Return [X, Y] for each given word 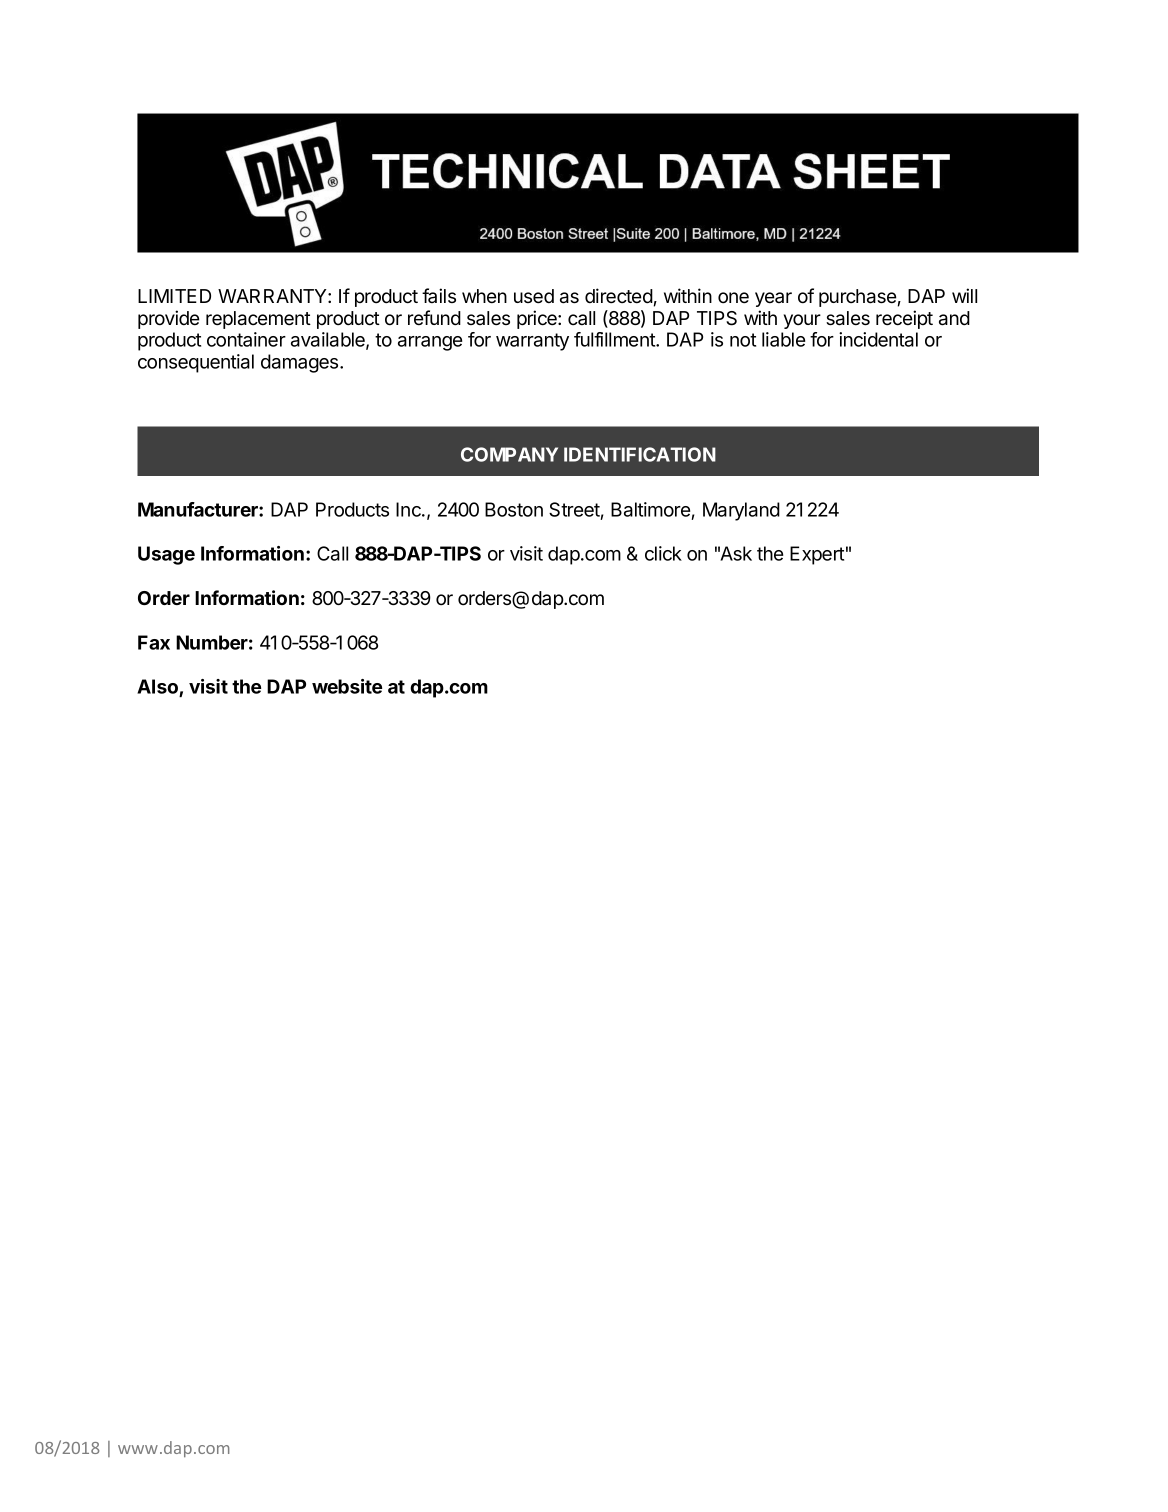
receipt [904, 319]
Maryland [741, 511]
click [663, 553]
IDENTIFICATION [640, 454]
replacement [258, 320]
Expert [817, 555]
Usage [166, 555]
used [534, 296]
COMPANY [509, 454]
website [347, 686]
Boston [514, 509]
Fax [154, 642]
